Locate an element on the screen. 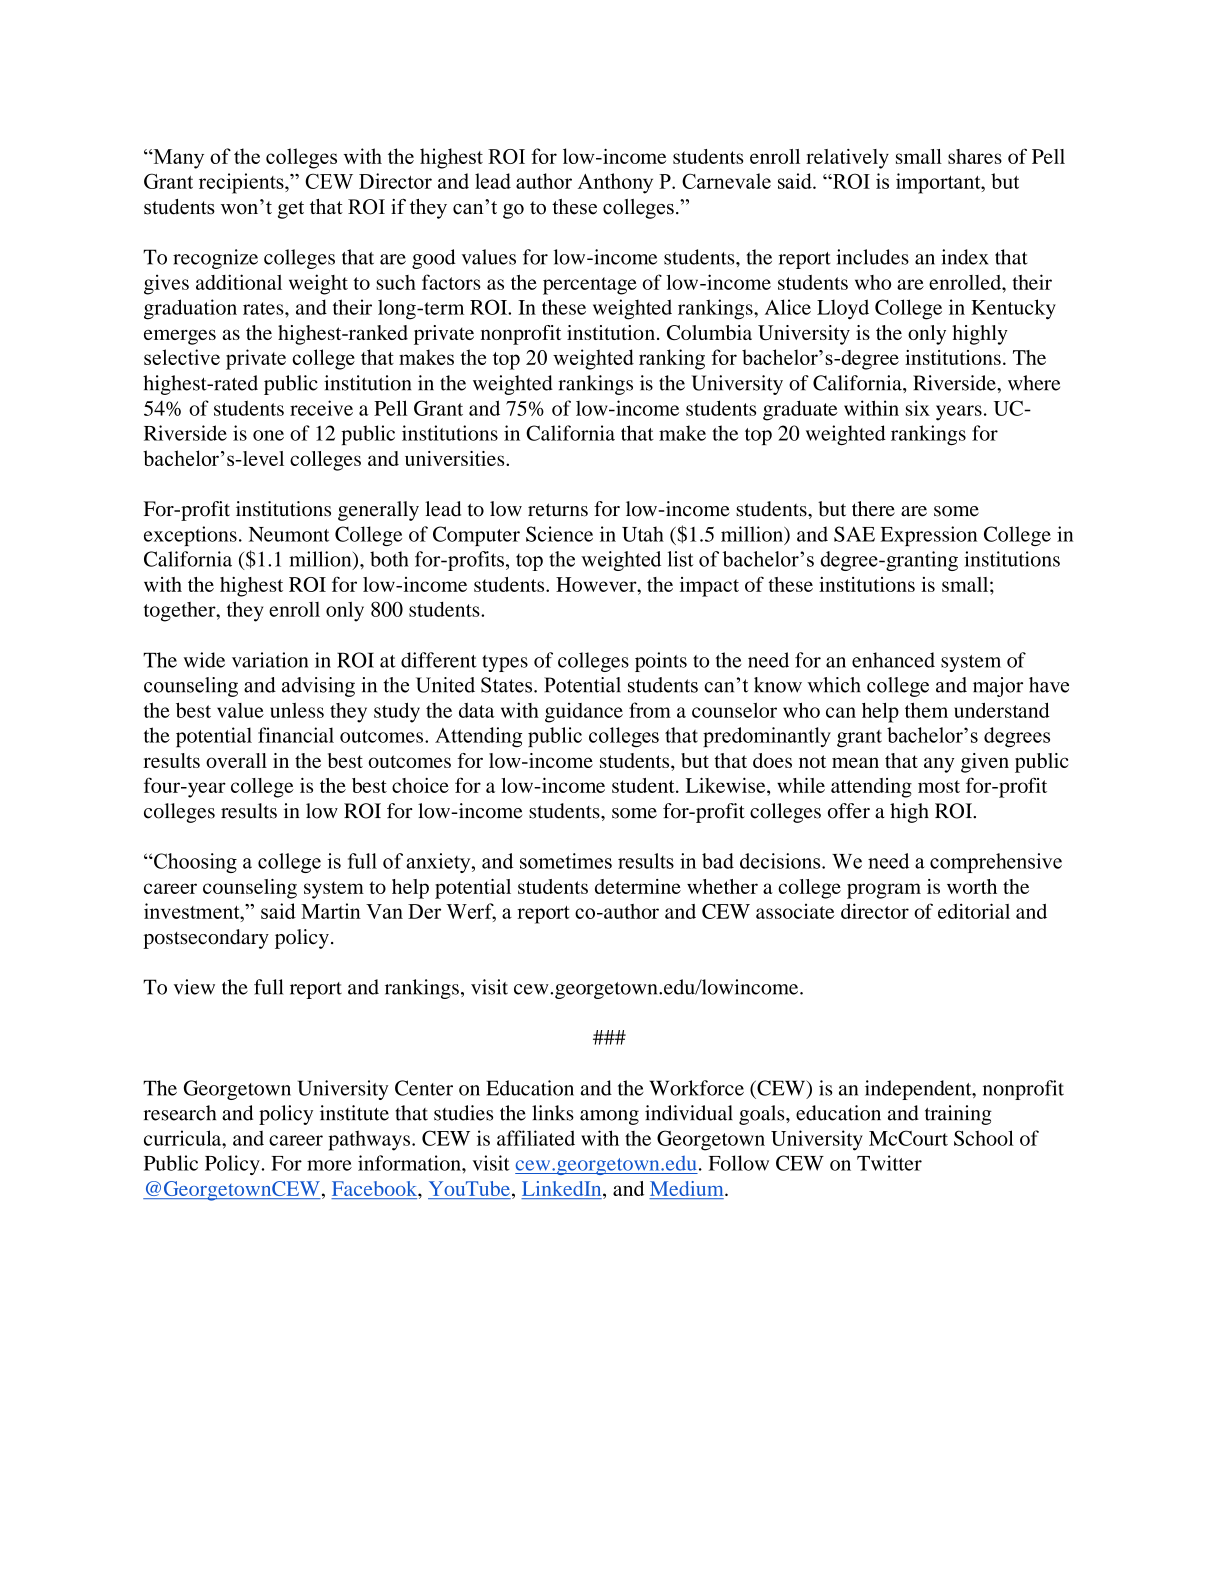 The height and width of the screenshot is (1576, 1218). recipients is located at coordinates (242, 183).
